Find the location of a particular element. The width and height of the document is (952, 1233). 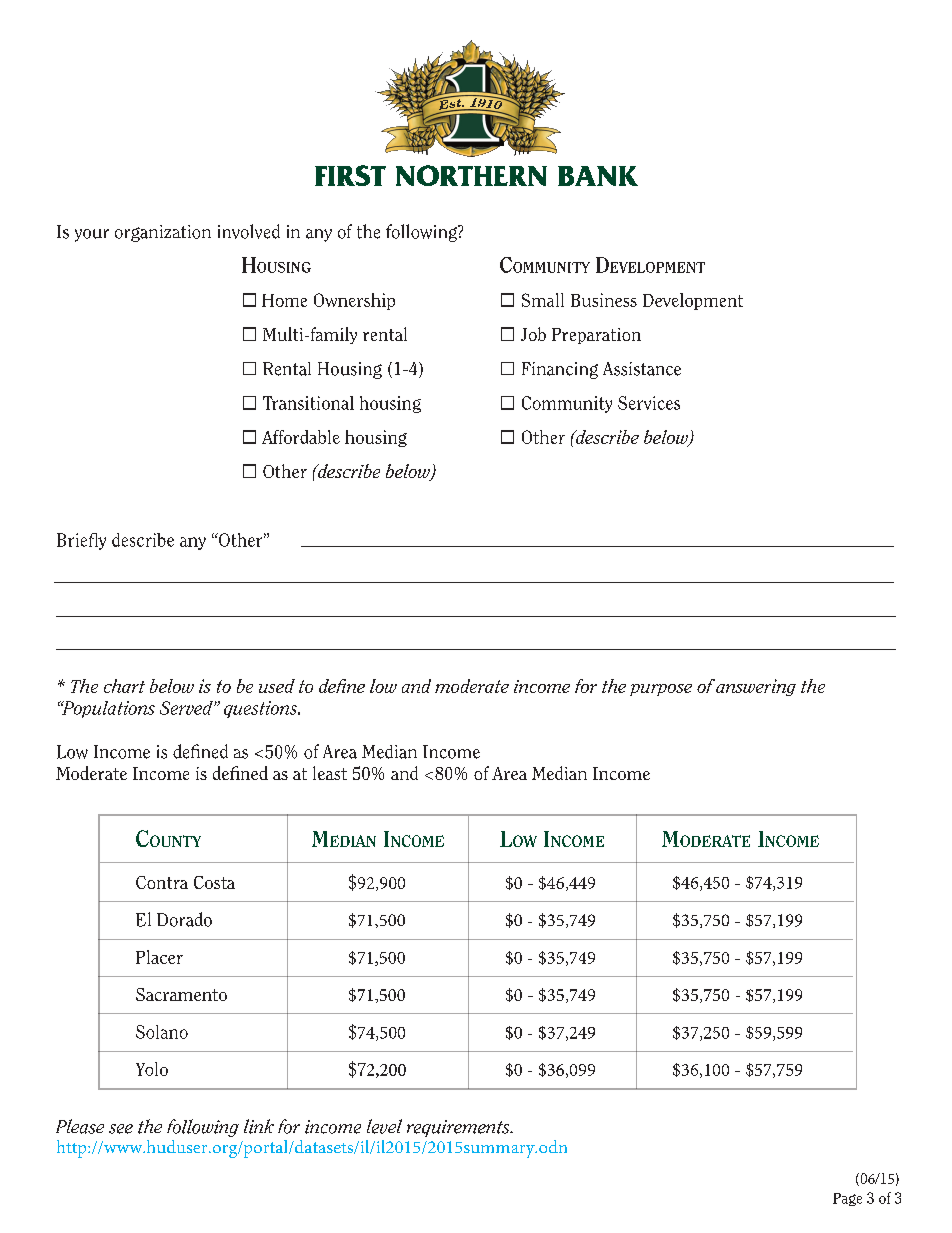

Served is located at coordinates (187, 708).
